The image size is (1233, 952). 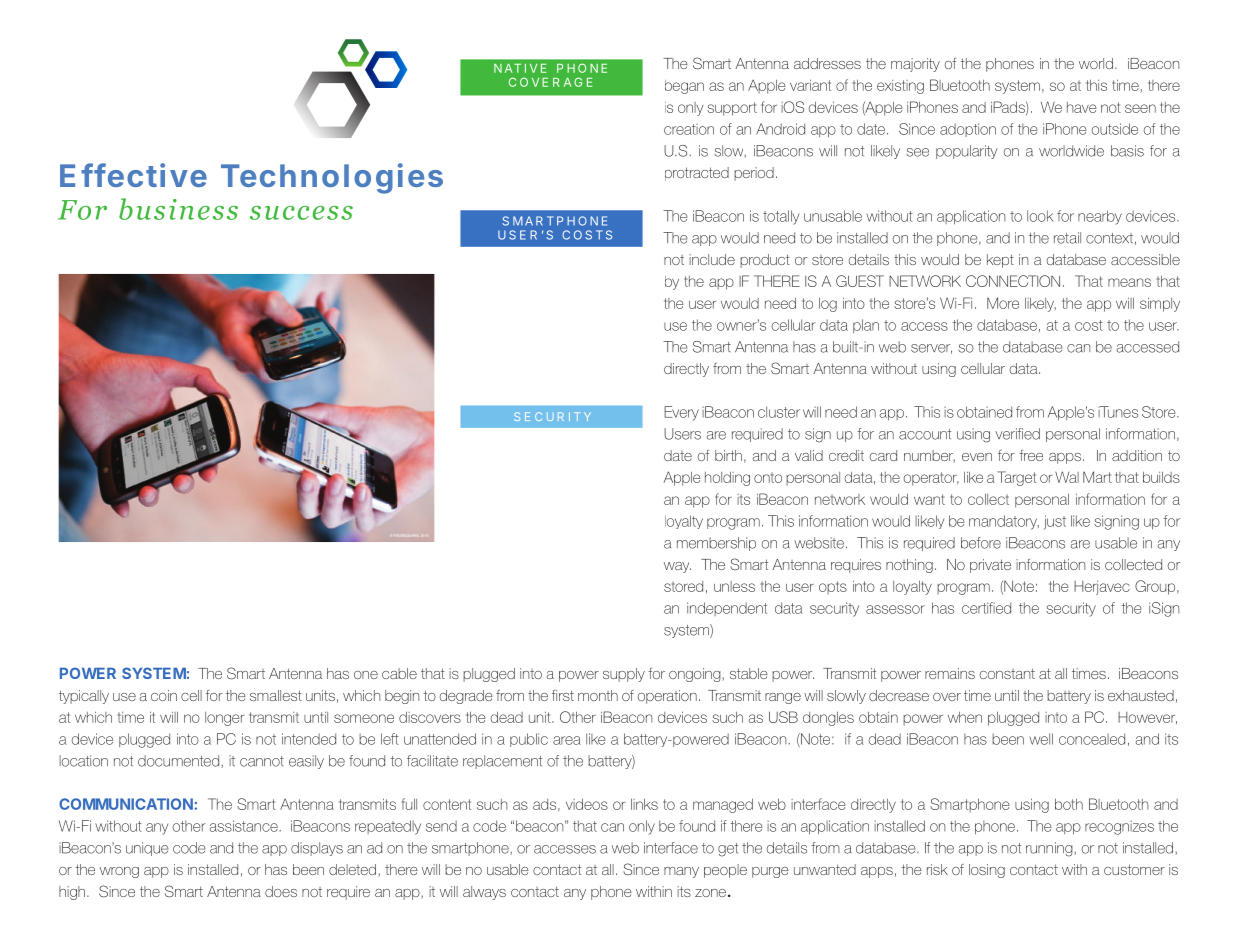 I want to click on business, so click(x=178, y=209).
